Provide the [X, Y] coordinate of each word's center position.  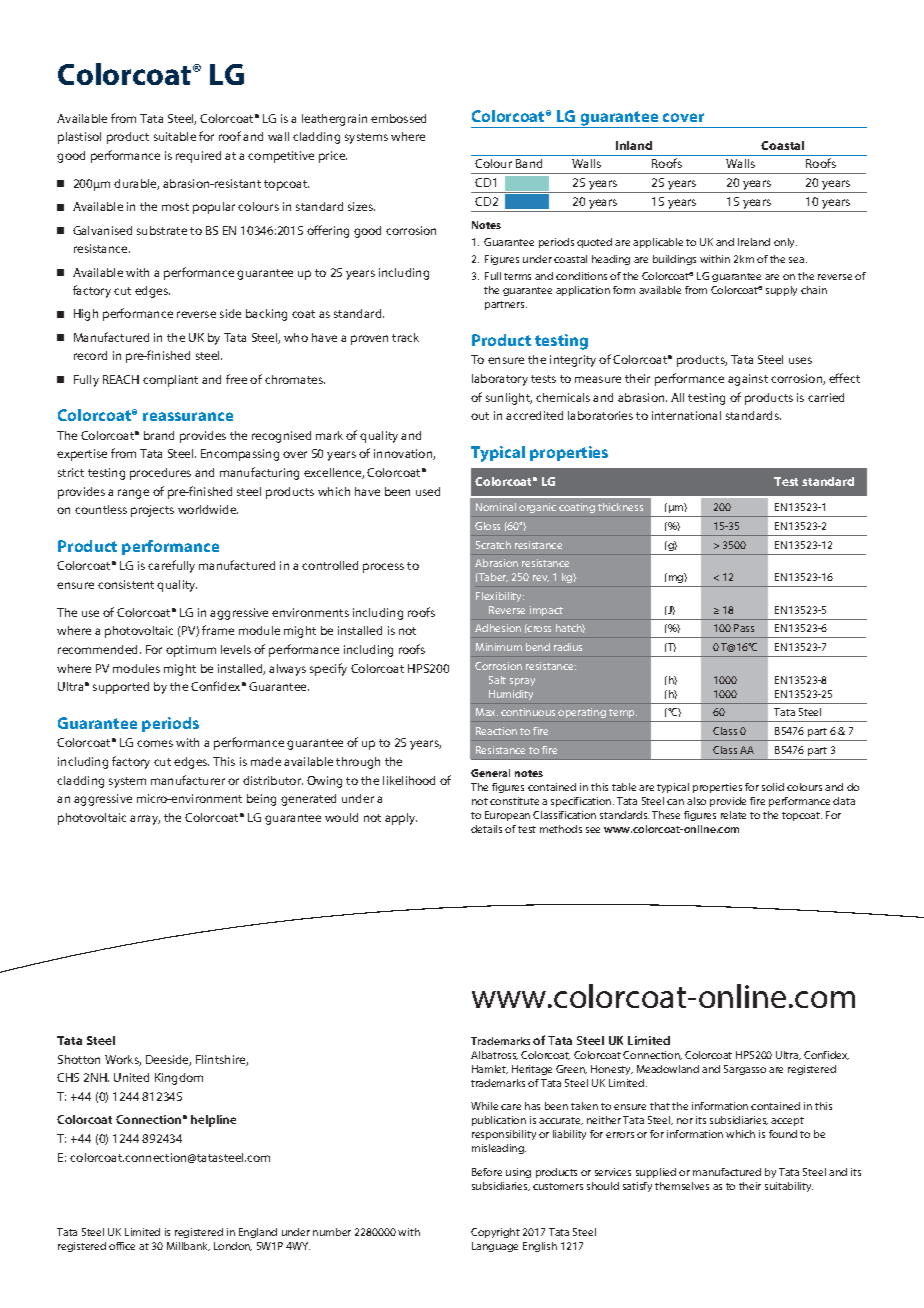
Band [529, 163]
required [198, 157]
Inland [634, 145]
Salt [497, 680]
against [748, 380]
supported [121, 688]
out [480, 416]
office [122, 1246]
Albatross [494, 1055]
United [131, 1077]
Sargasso [745, 1070]
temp [623, 713]
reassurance [188, 416]
